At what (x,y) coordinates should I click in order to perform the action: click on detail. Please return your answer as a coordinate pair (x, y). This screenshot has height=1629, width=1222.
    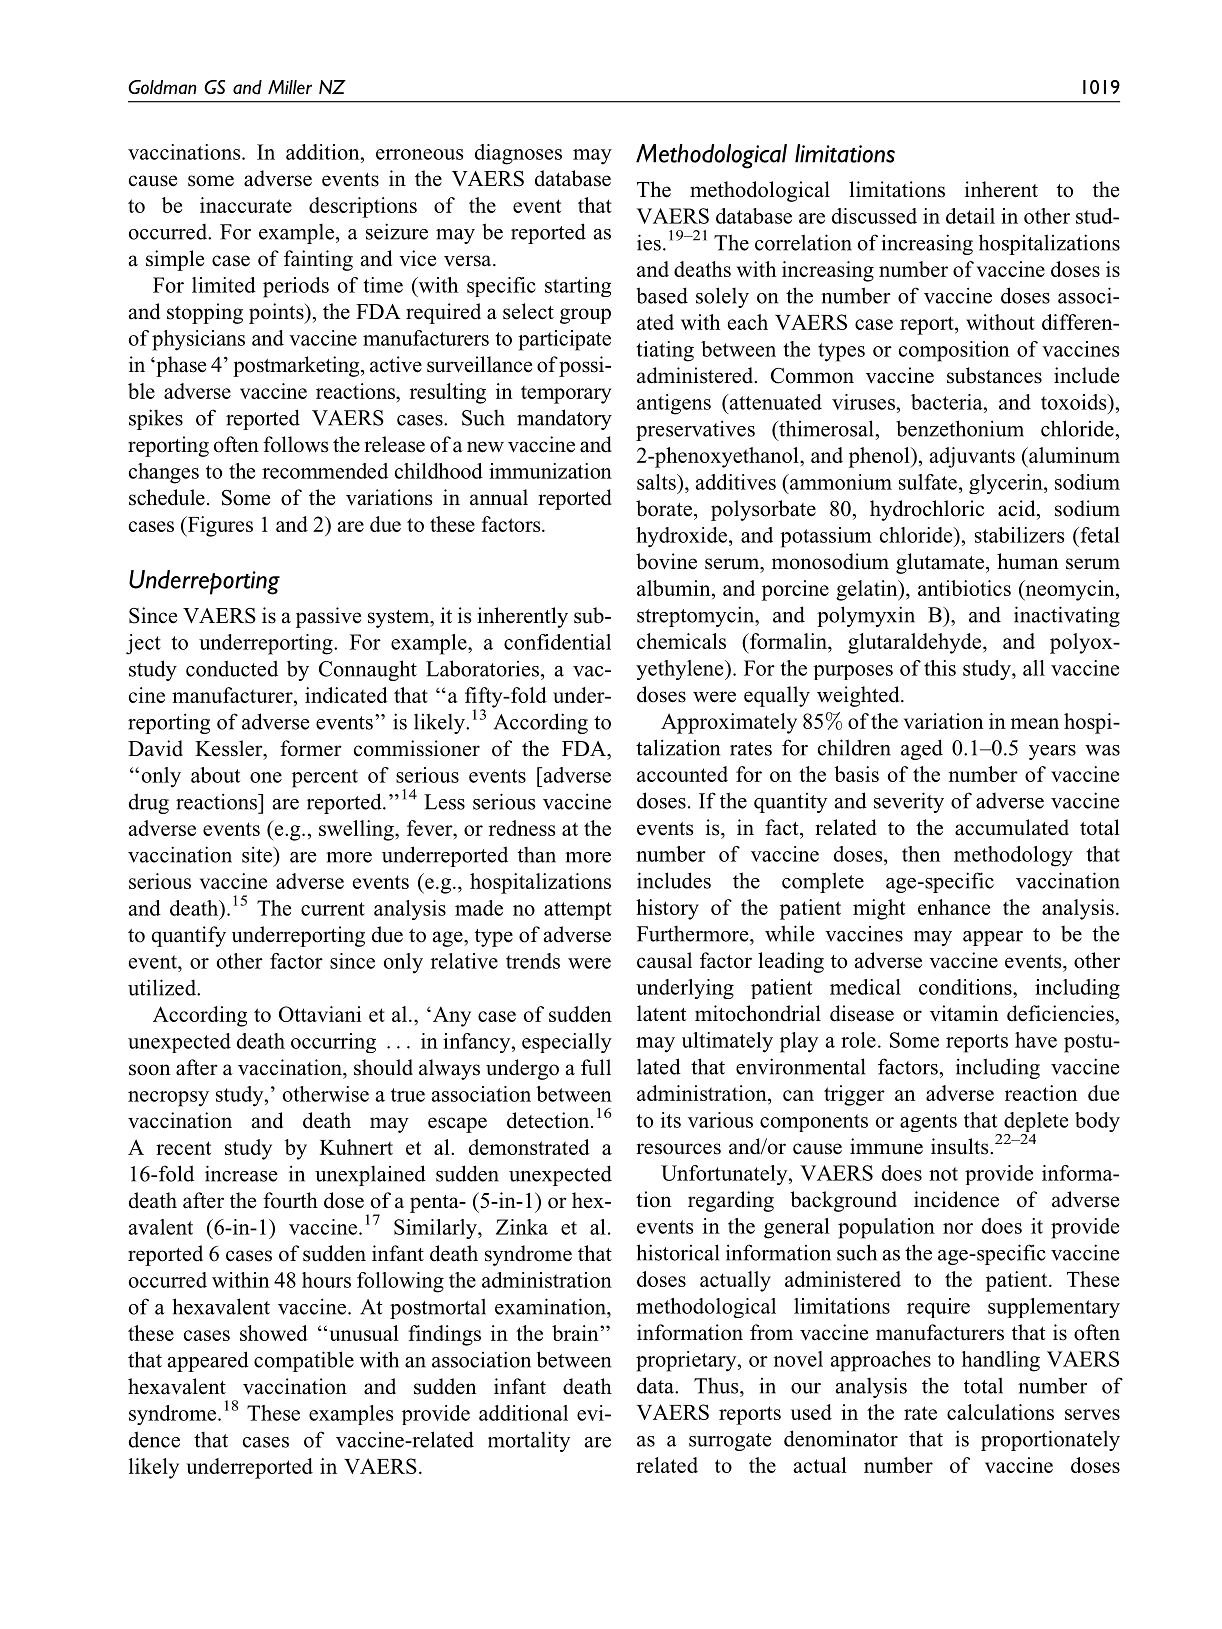
    Looking at the image, I should click on (970, 216).
